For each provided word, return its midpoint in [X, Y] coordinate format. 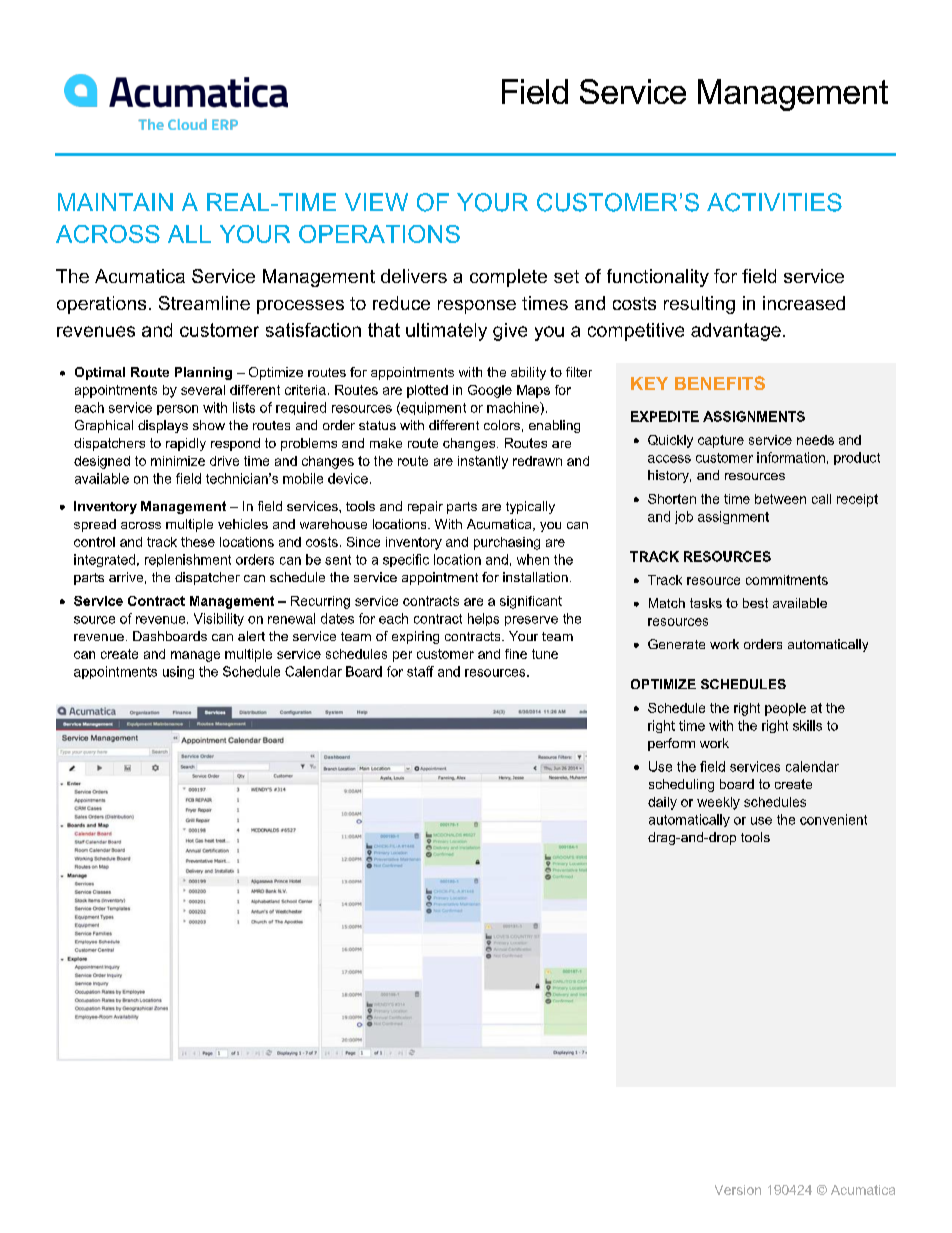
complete [508, 278]
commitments [787, 580]
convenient [833, 819]
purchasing [507, 543]
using [178, 672]
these [198, 542]
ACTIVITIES [774, 202]
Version [738, 1190]
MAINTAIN [115, 202]
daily [662, 803]
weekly [718, 803]
